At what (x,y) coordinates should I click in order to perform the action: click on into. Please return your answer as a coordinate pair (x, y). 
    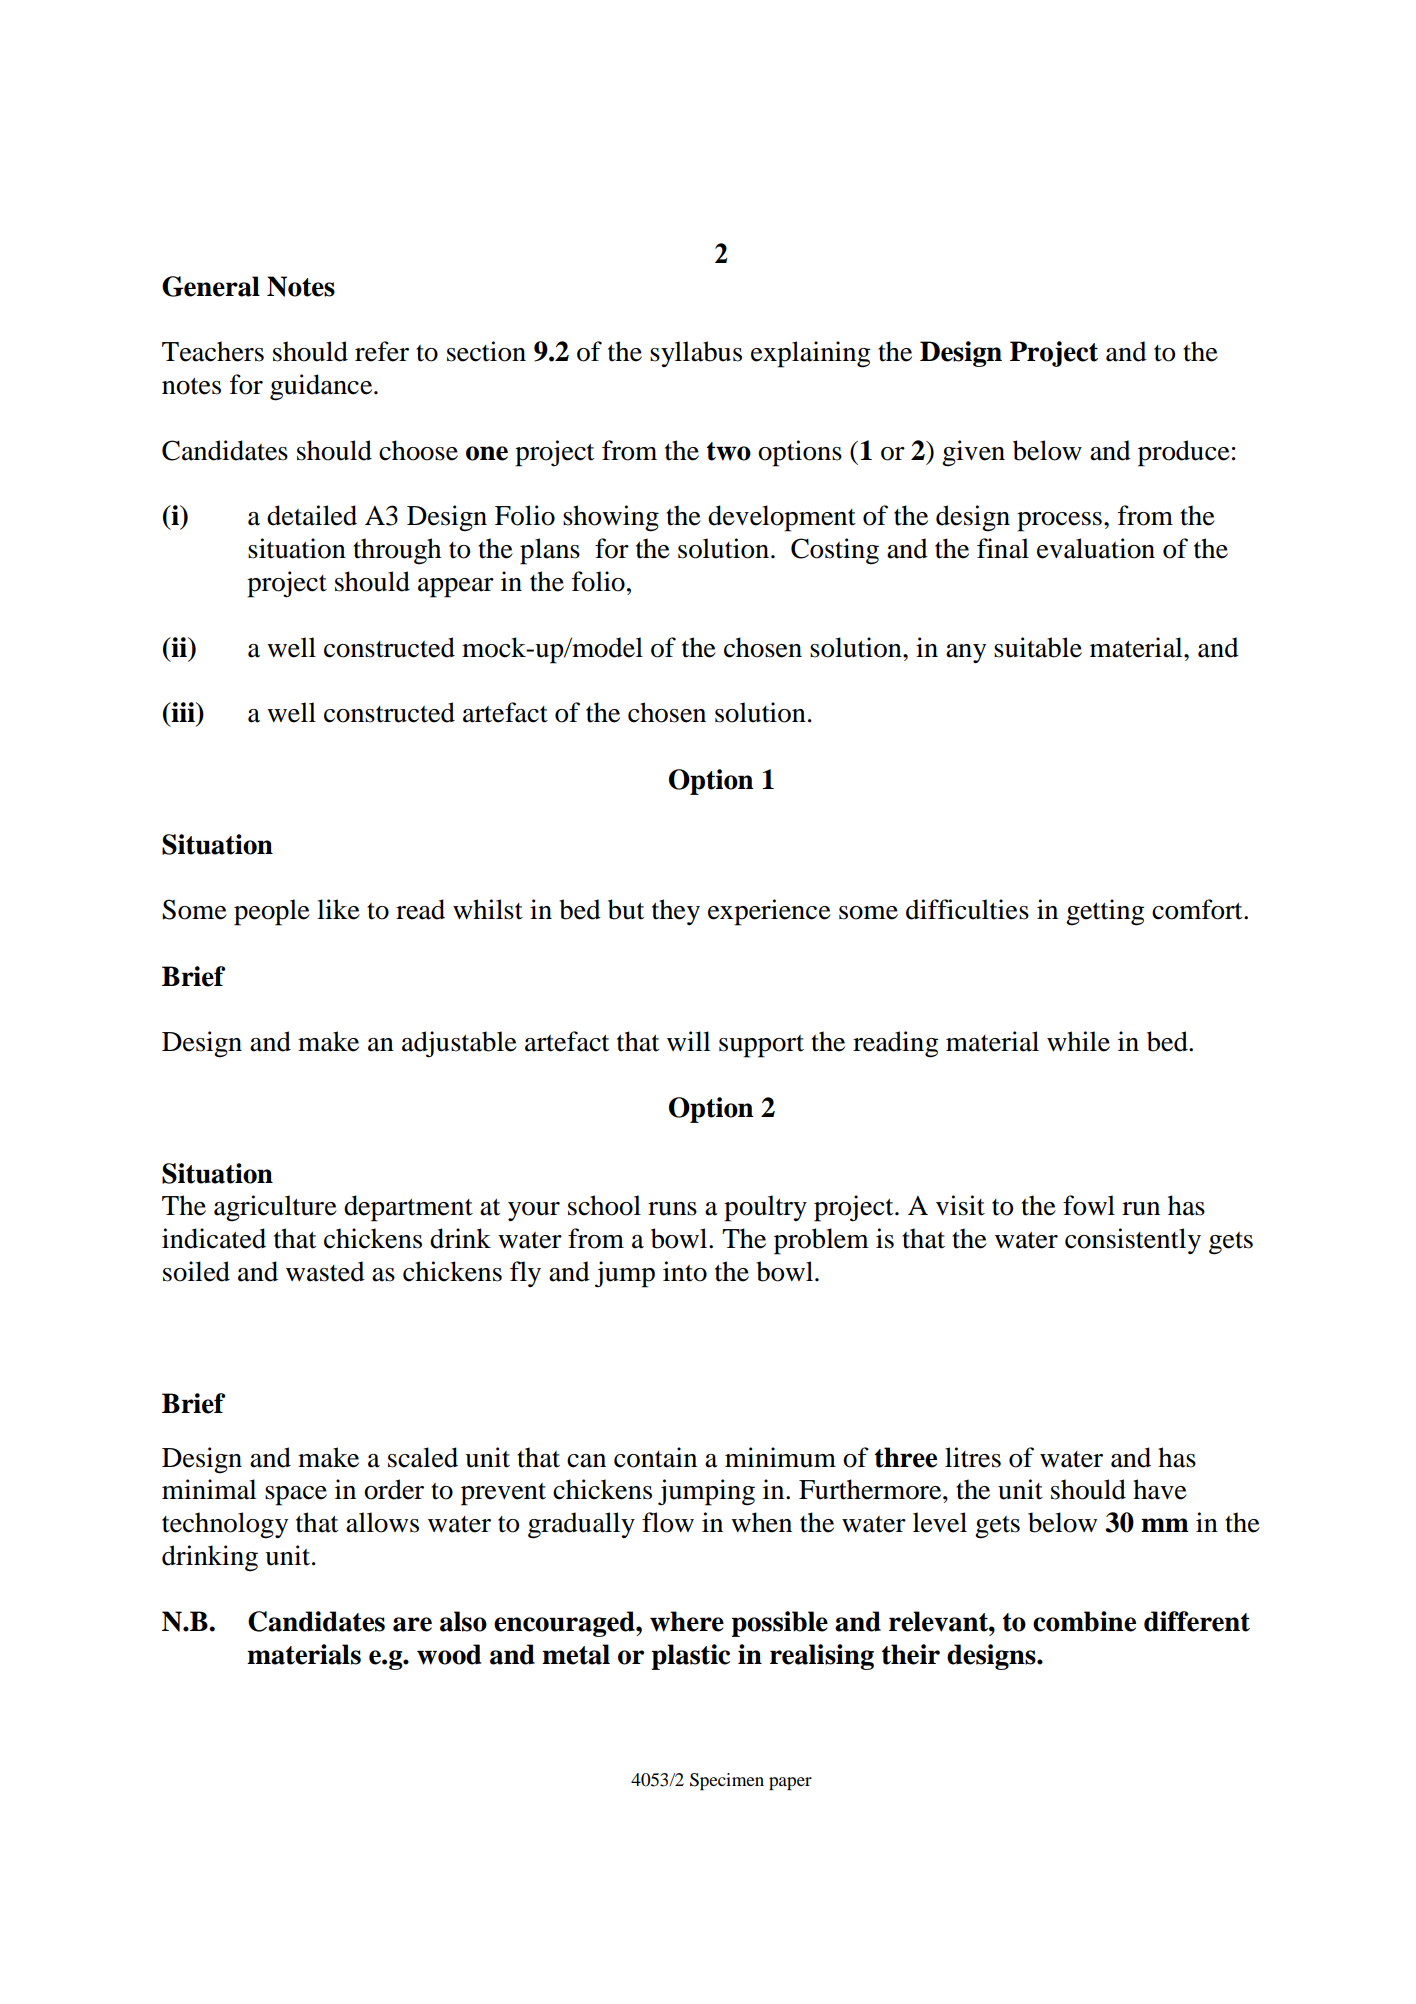
    Looking at the image, I should click on (685, 1271).
